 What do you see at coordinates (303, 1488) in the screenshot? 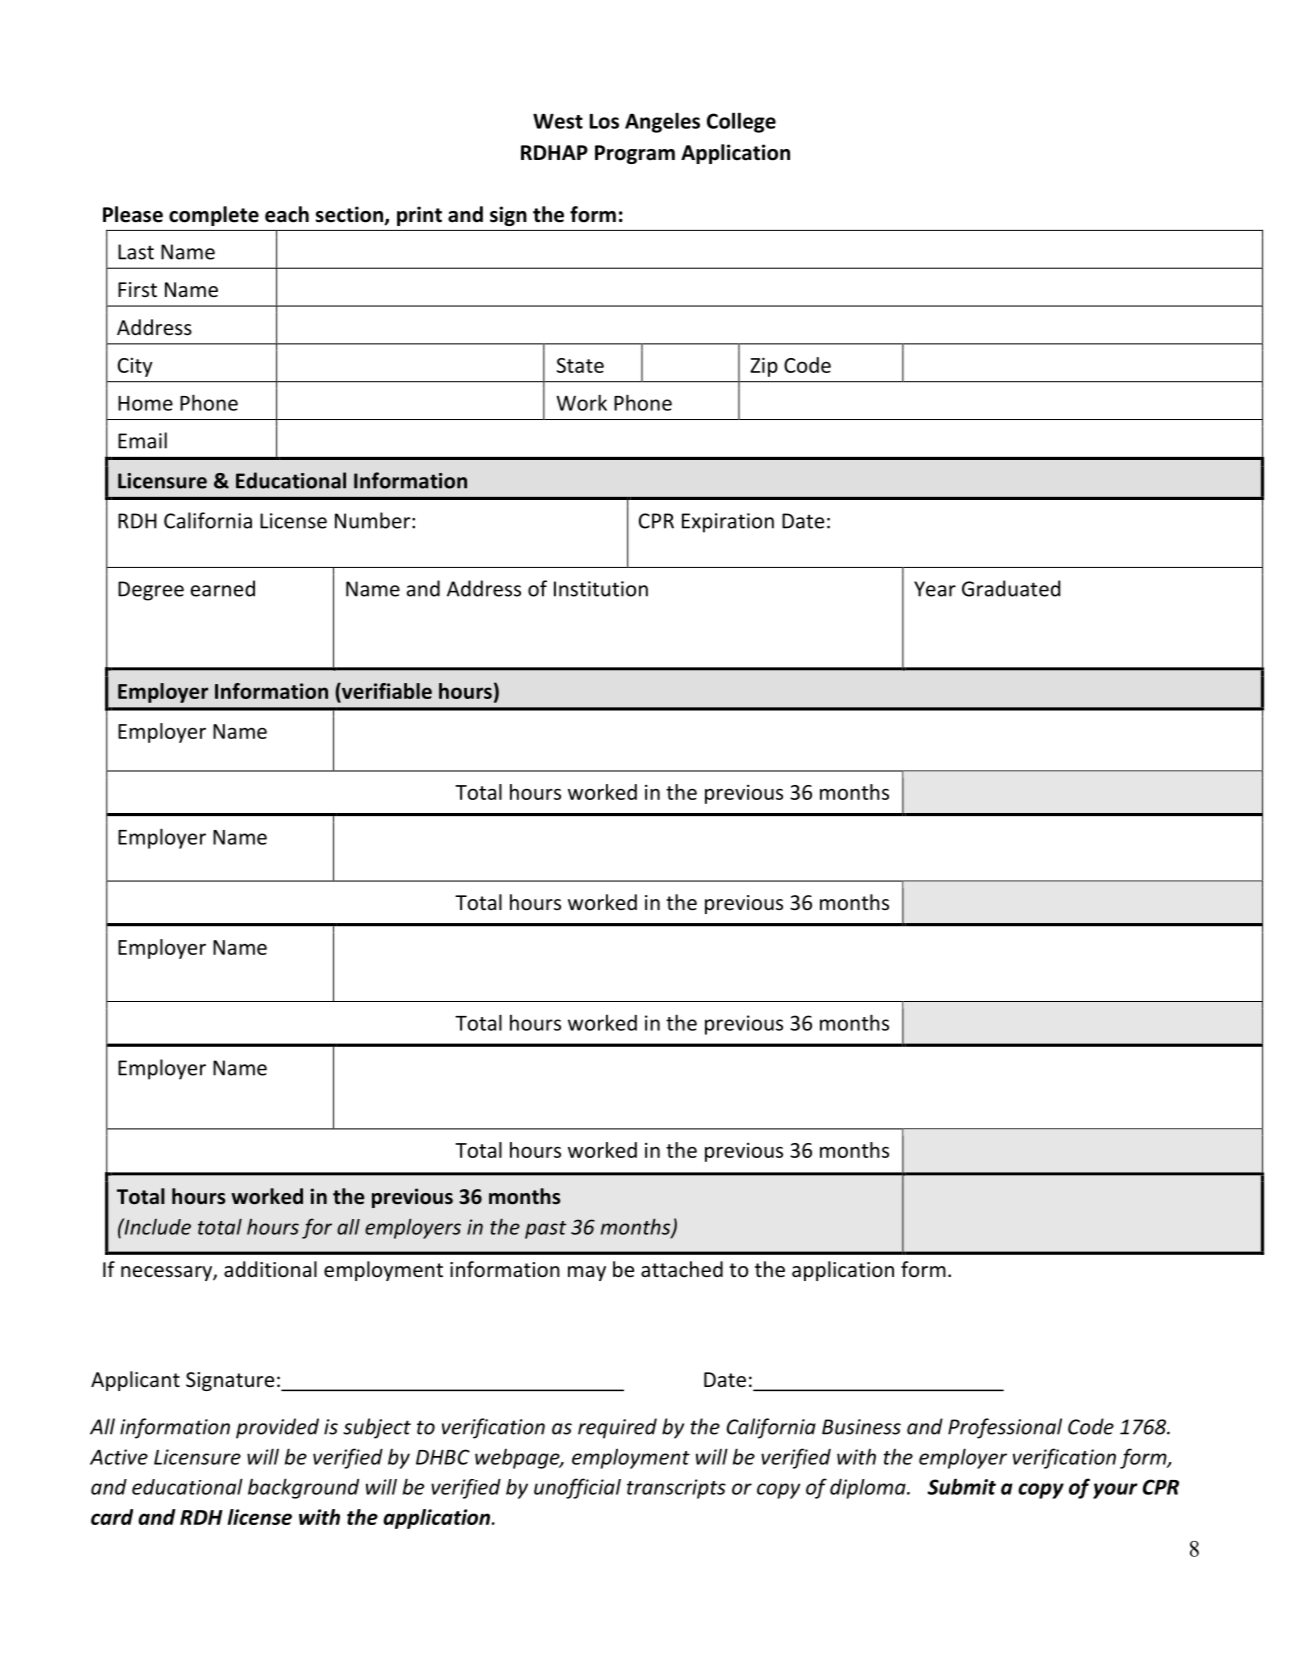
I see `background` at bounding box center [303, 1488].
